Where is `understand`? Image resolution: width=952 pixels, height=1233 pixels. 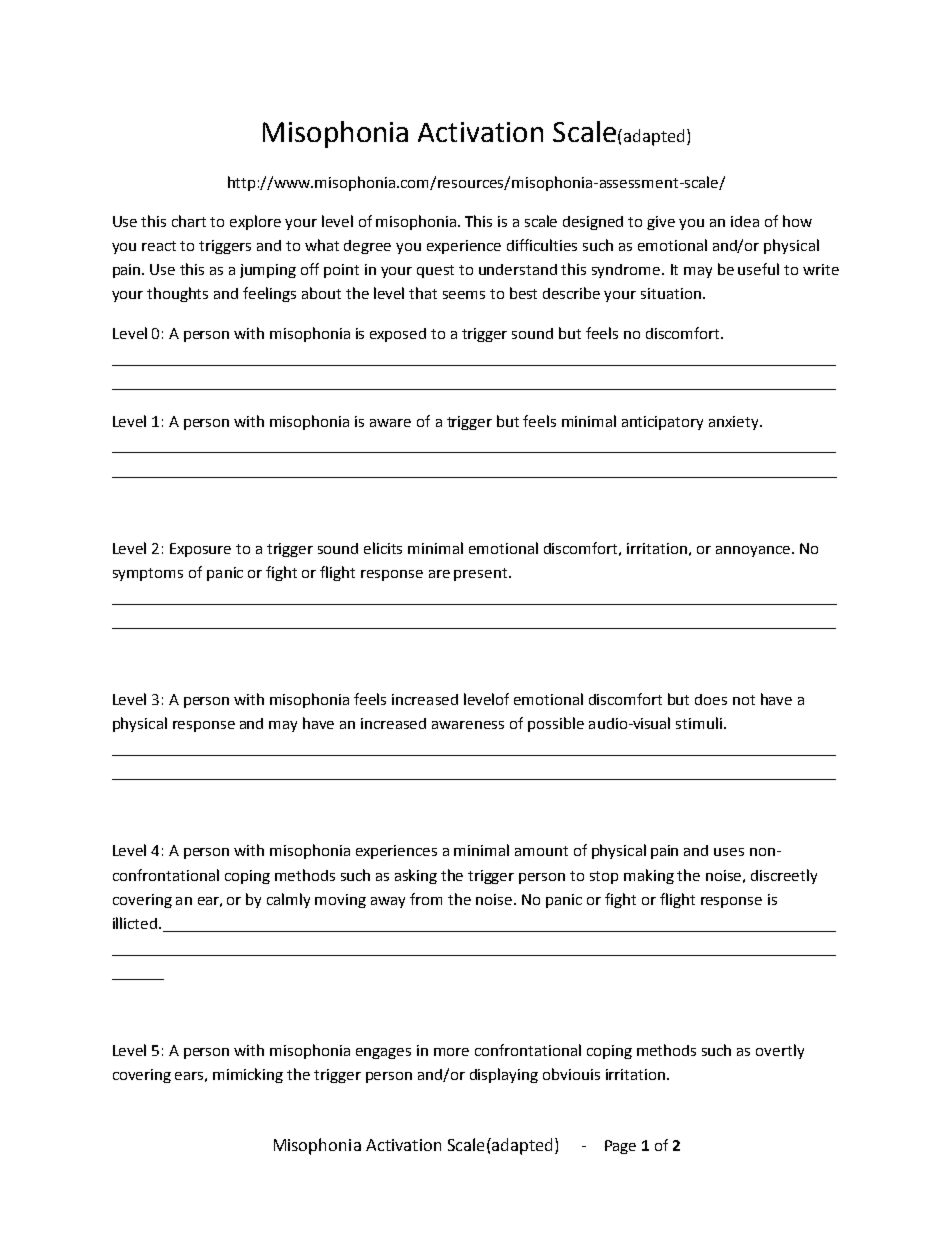
understand is located at coordinates (518, 269).
